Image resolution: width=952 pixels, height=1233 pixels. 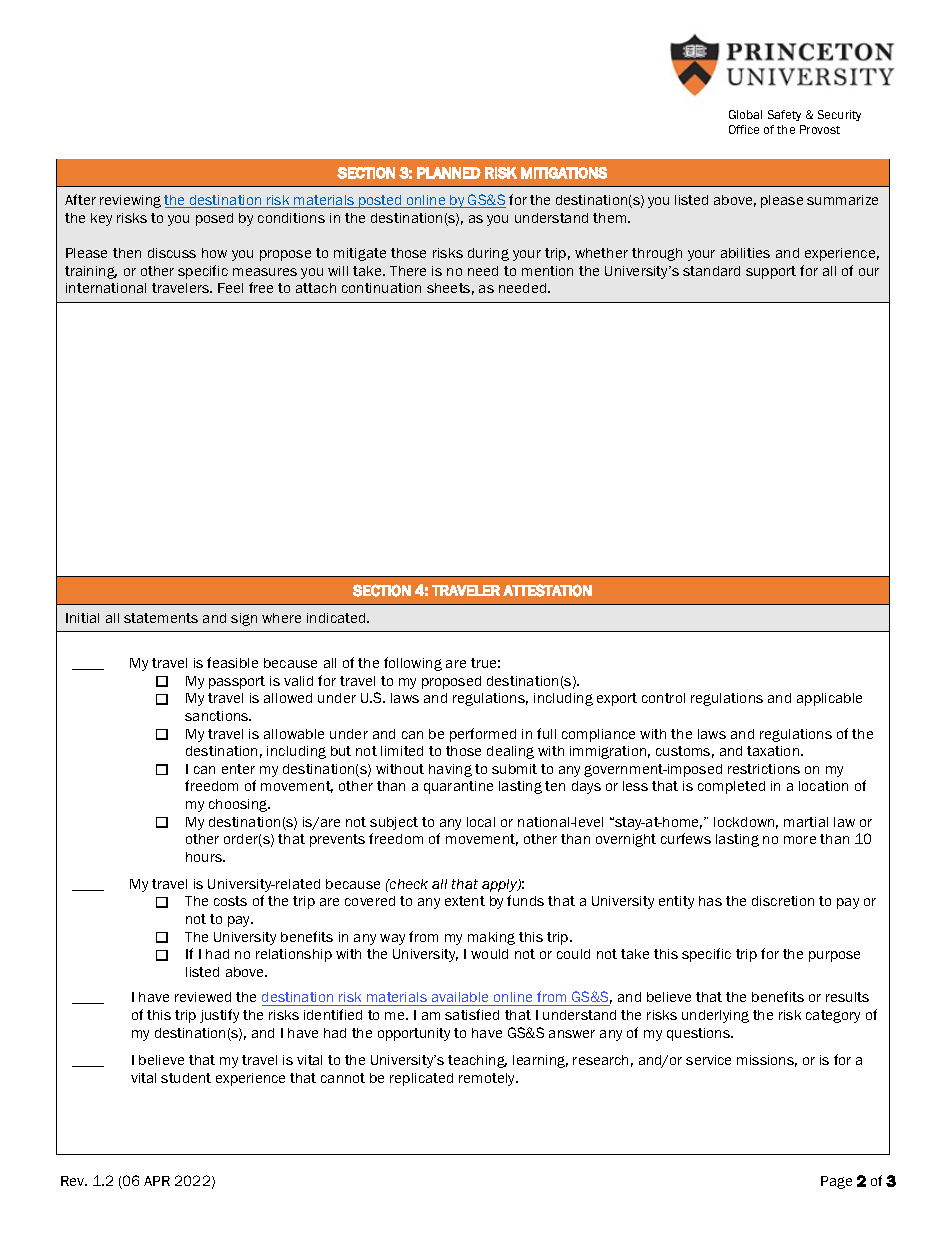 What do you see at coordinates (731, 787) in the screenshot?
I see `completed` at bounding box center [731, 787].
